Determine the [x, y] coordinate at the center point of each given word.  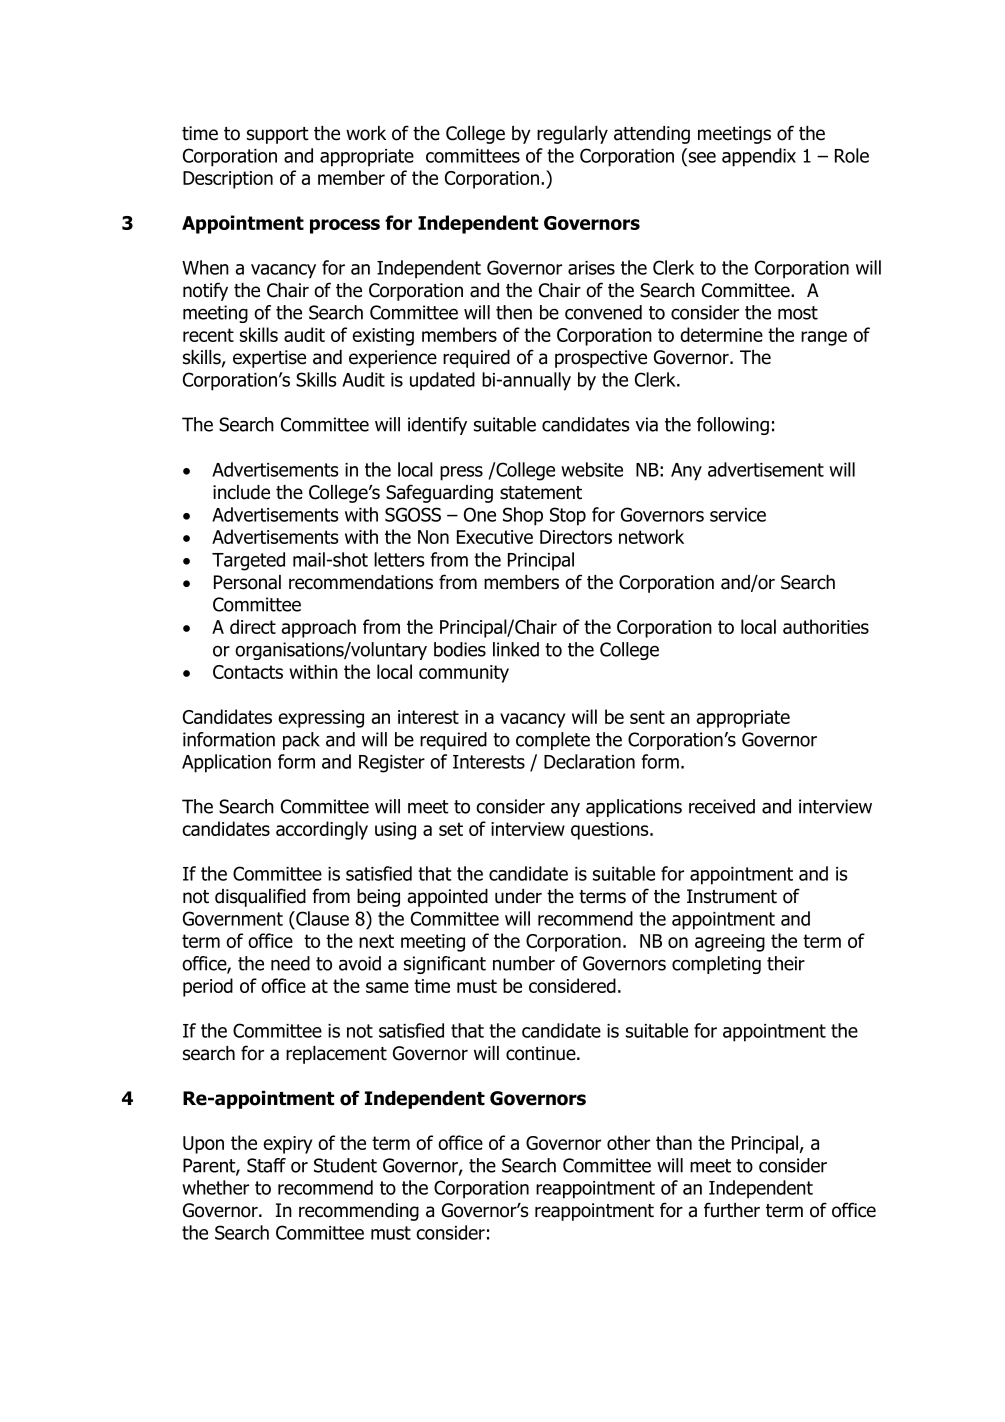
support [278, 135]
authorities [826, 626]
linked [516, 649]
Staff [266, 1165]
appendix [759, 157]
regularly [572, 135]
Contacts [248, 672]
